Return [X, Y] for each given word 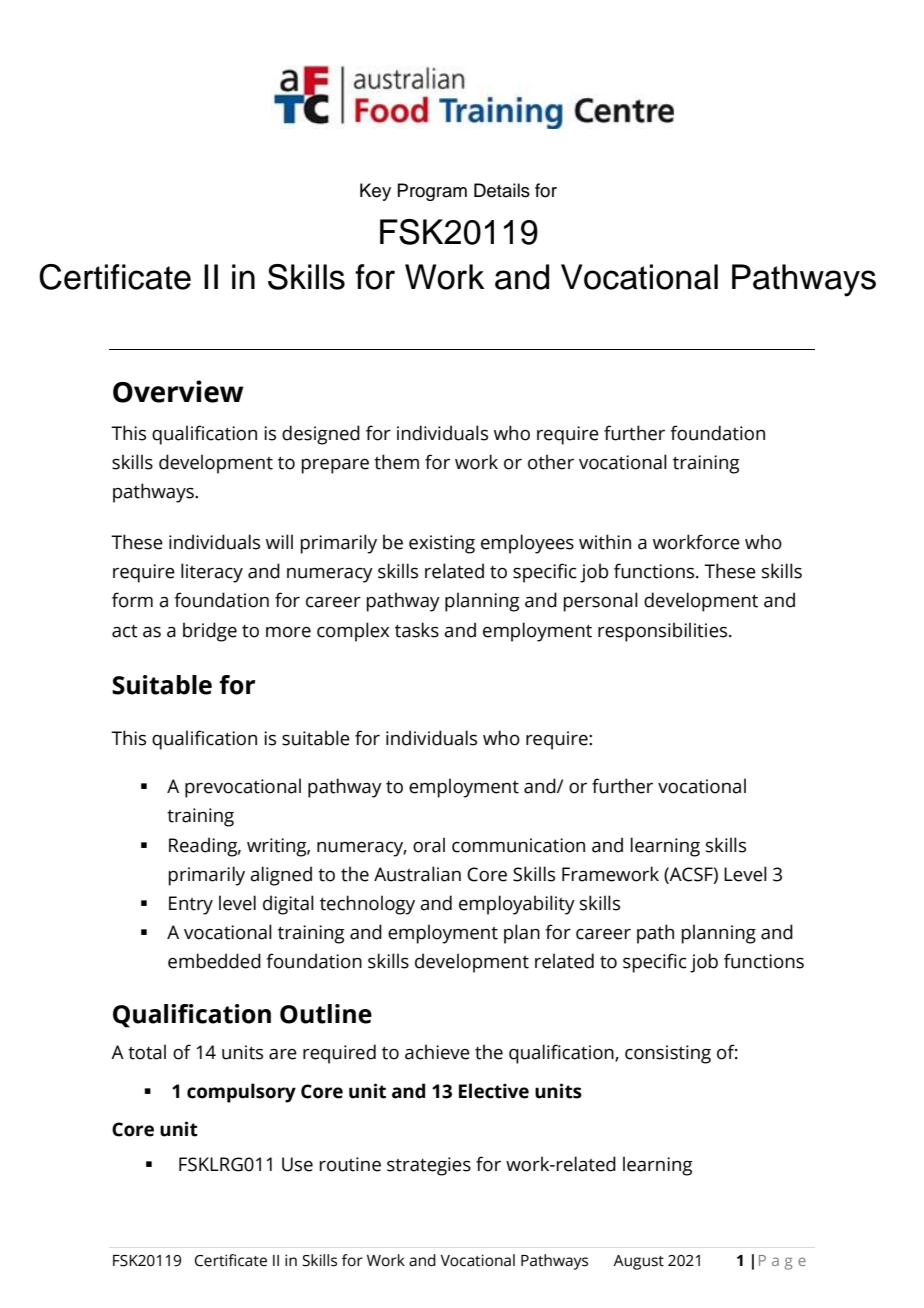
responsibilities [664, 632]
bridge [210, 632]
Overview [178, 391]
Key [375, 192]
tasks [417, 630]
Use [297, 1164]
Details [502, 190]
